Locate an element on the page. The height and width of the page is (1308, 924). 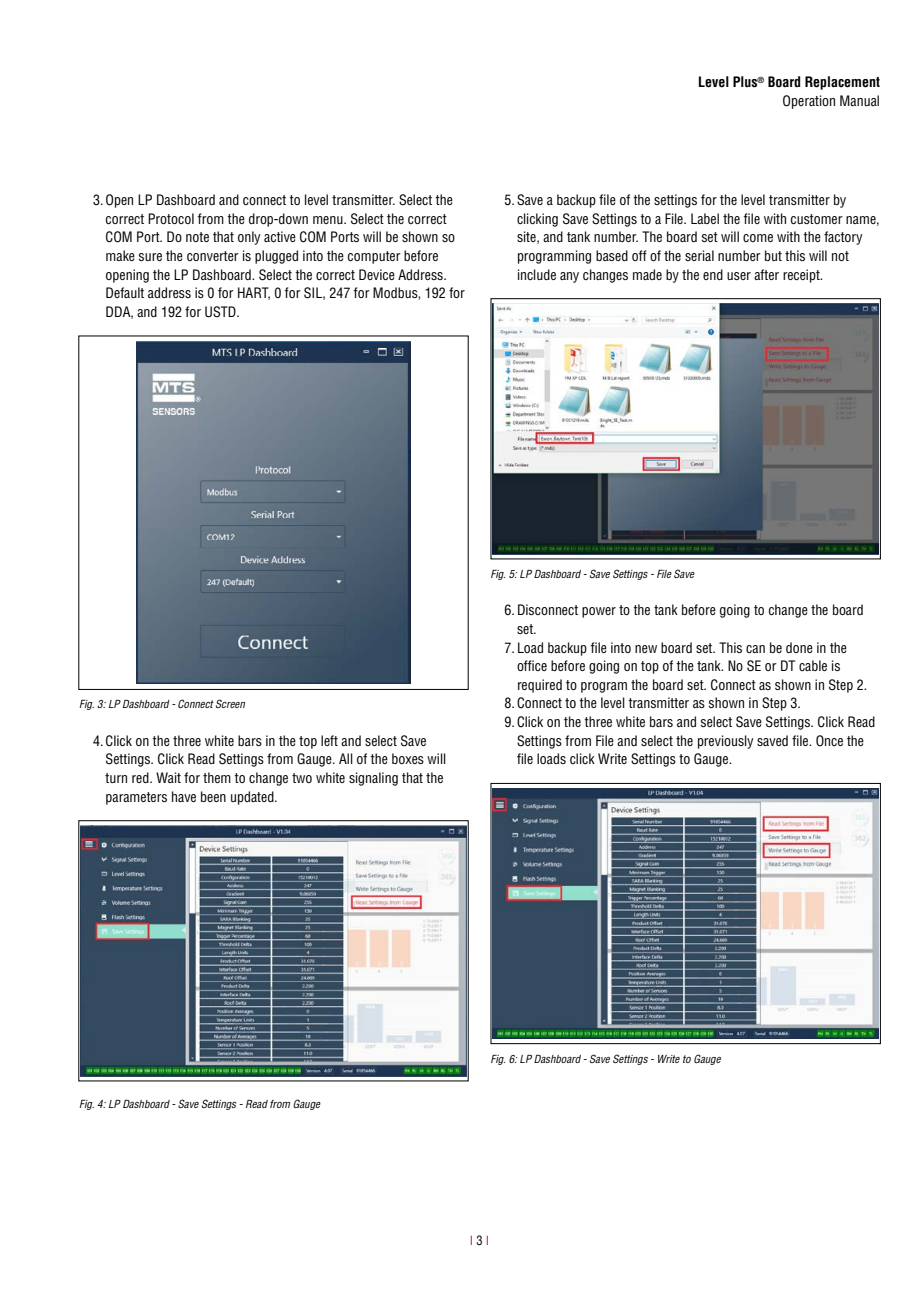
power is located at coordinates (599, 612).
